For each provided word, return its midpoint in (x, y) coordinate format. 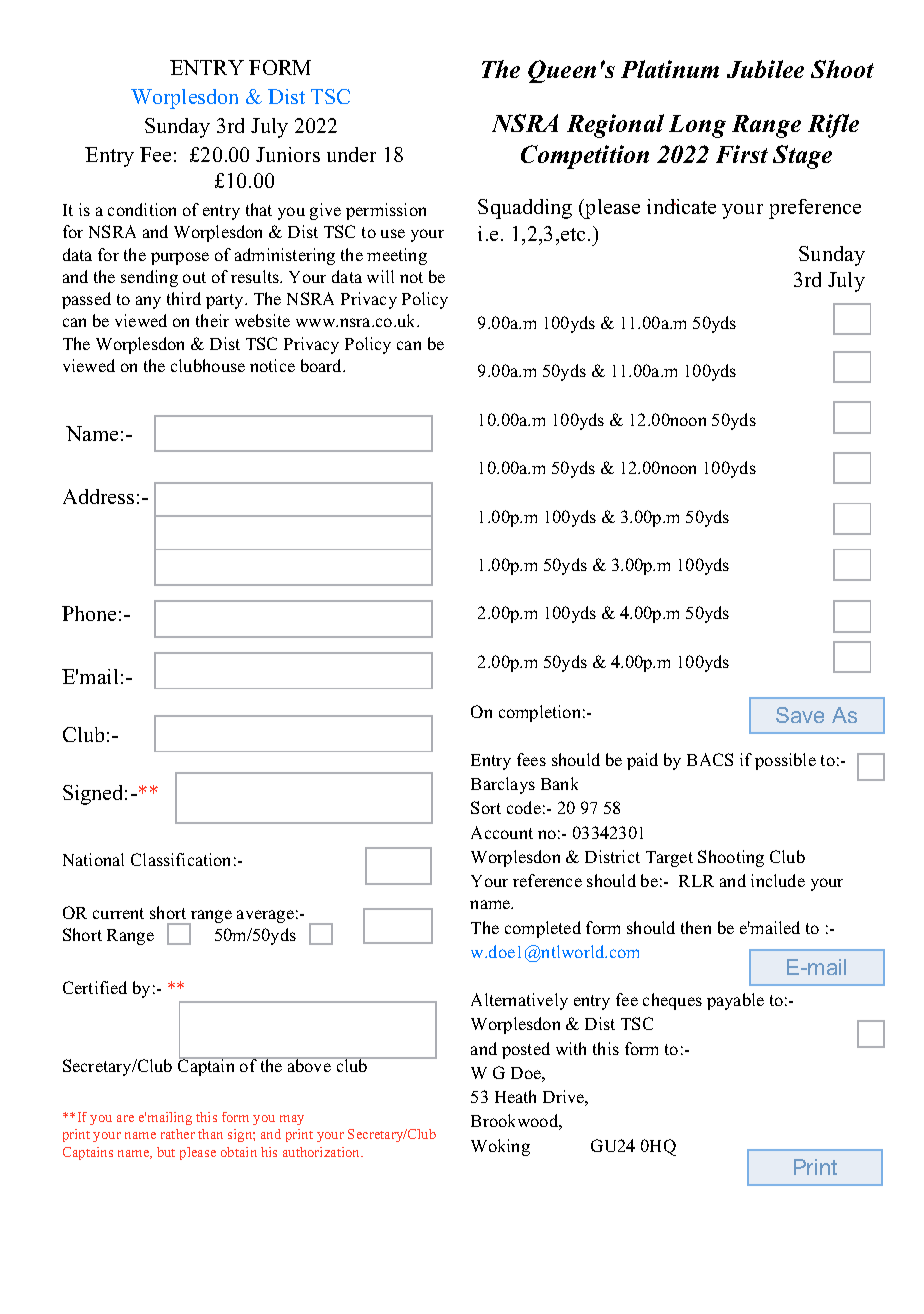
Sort (486, 807)
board (323, 365)
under (351, 154)
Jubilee (765, 69)
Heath (515, 1096)
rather (178, 1134)
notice (272, 365)
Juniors (288, 154)
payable (735, 1001)
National (93, 859)
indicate (681, 206)
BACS (710, 759)
